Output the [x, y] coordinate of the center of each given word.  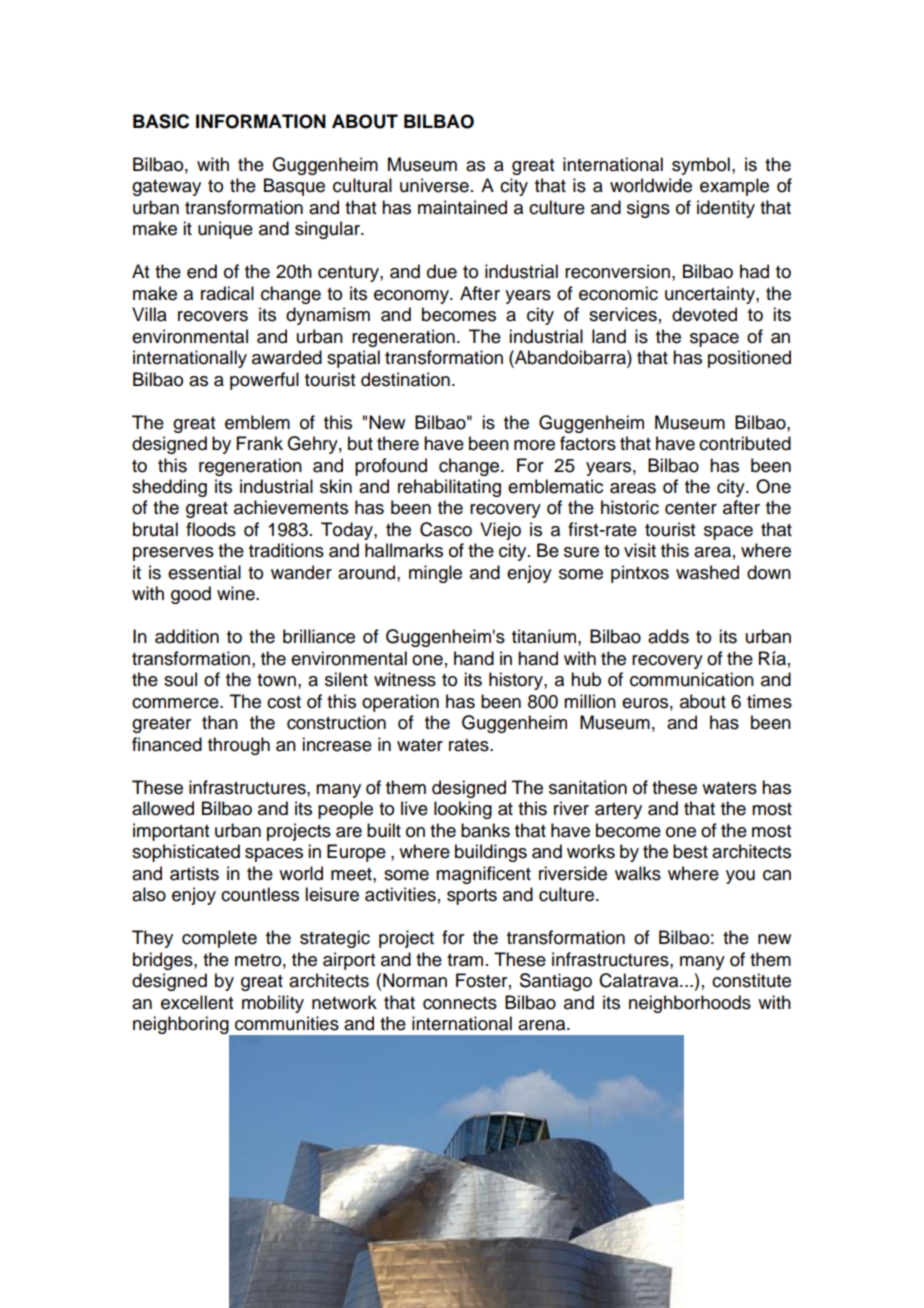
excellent [197, 1002]
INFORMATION [261, 121]
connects [460, 1003]
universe [434, 185]
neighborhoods [690, 1004]
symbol [701, 166]
